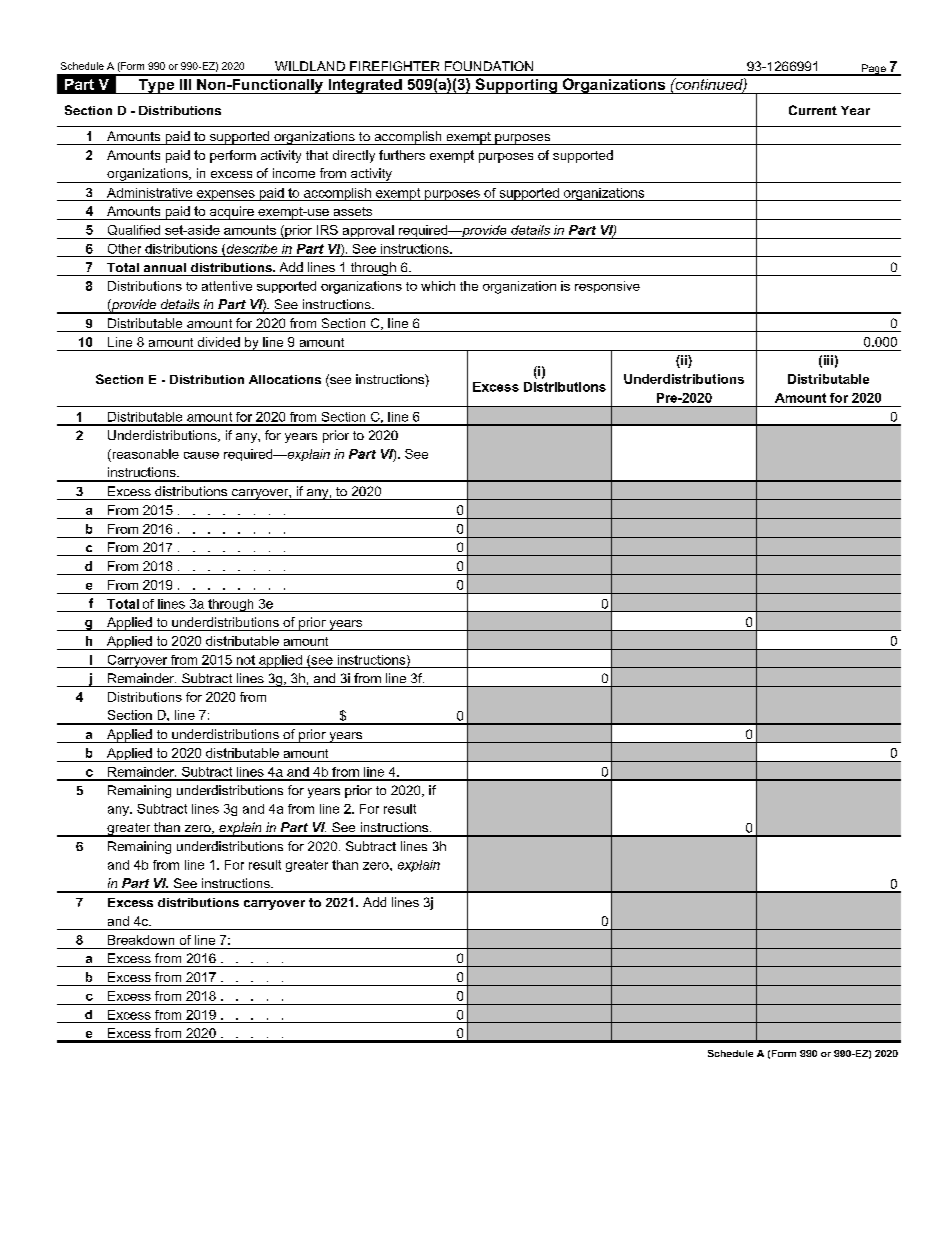  I want to click on reasonable, so click(144, 454).
